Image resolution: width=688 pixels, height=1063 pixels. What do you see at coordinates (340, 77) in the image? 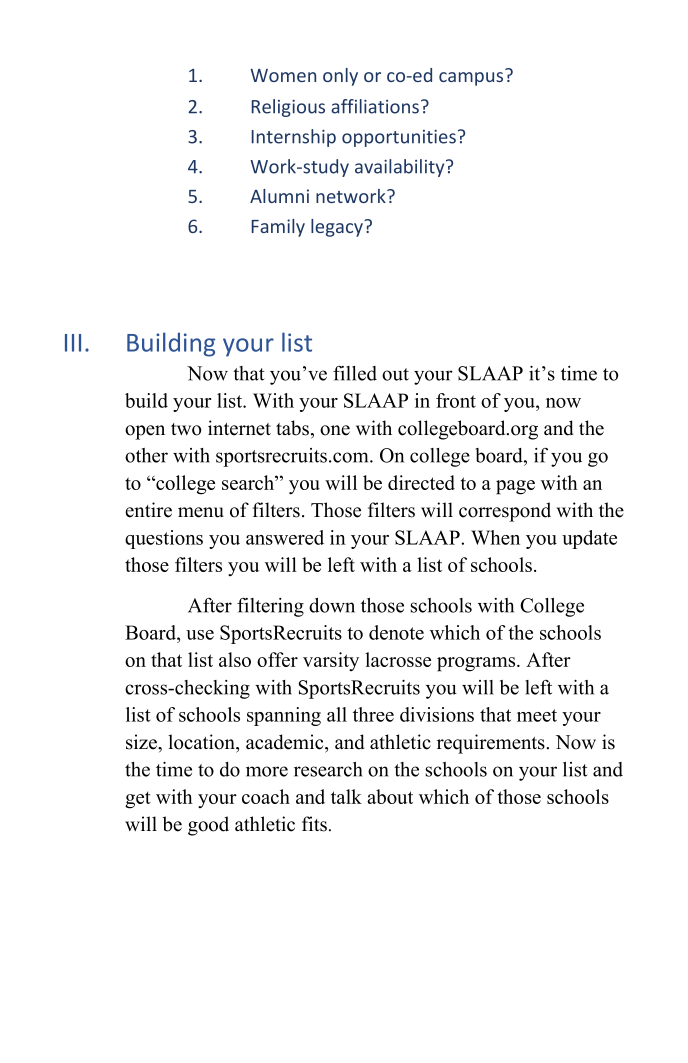
I see `only` at bounding box center [340, 77].
